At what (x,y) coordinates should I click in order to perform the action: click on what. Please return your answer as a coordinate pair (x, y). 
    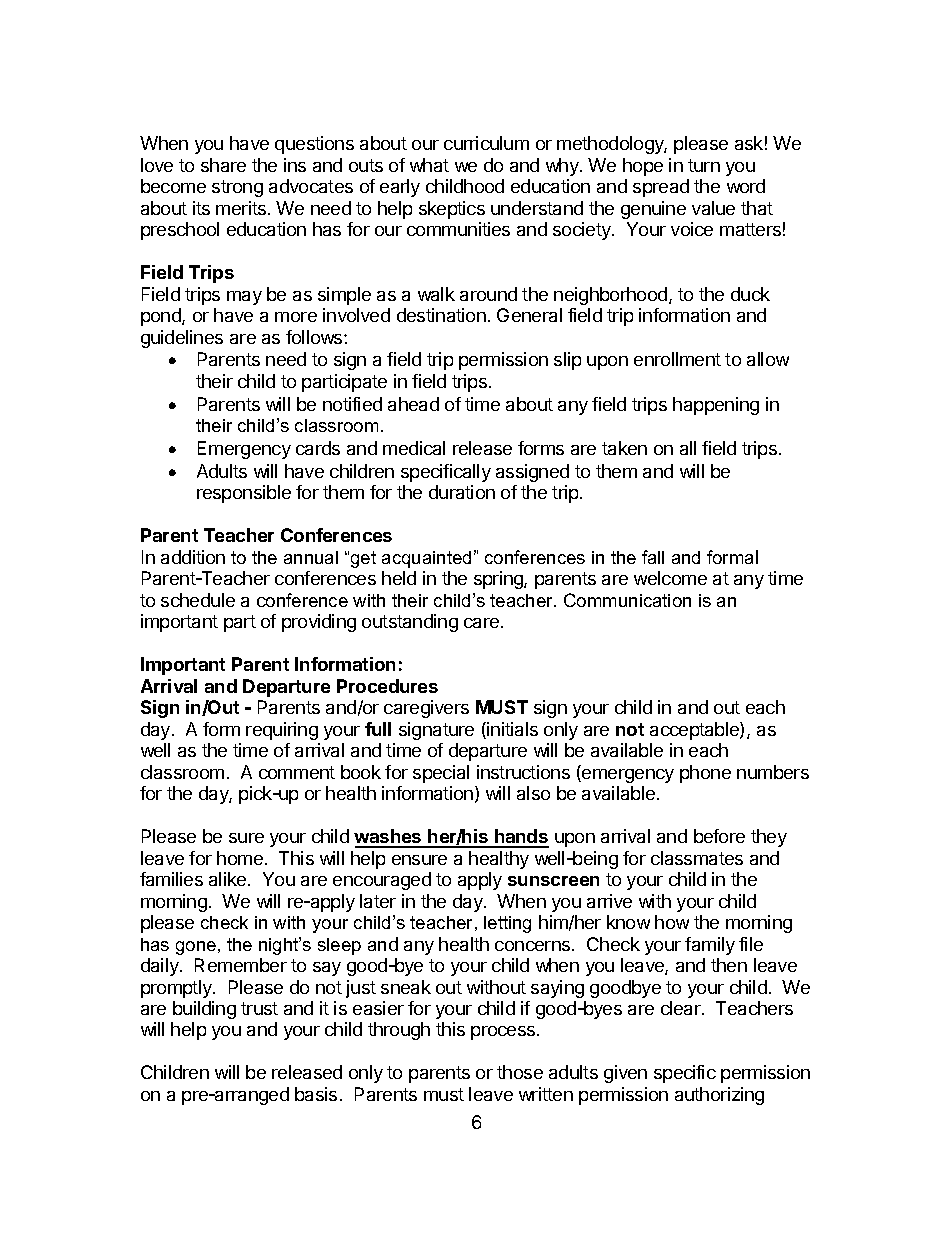
    Looking at the image, I should click on (429, 165).
